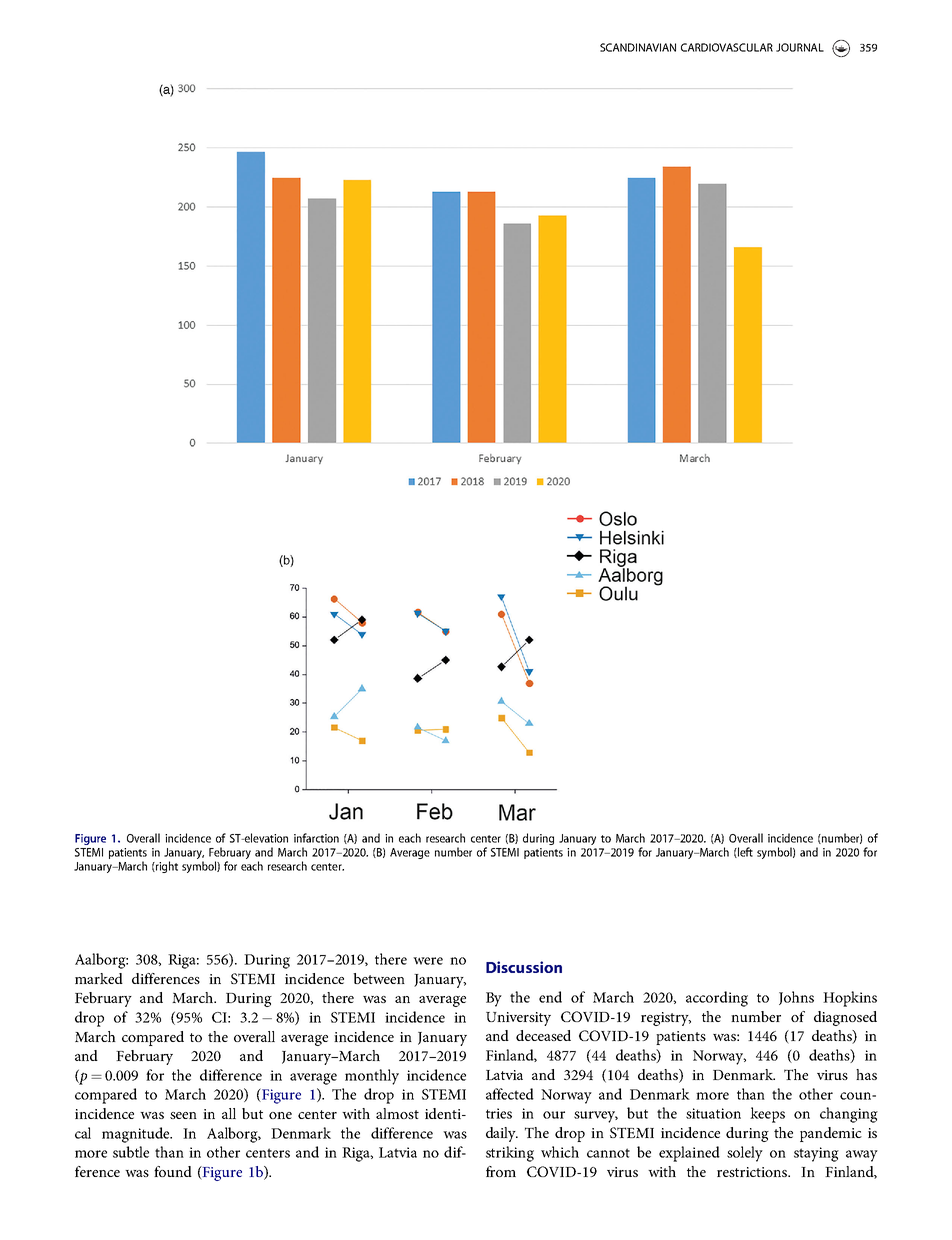  Describe the element at coordinates (183, 1115) in the document. I see `seen` at that location.
